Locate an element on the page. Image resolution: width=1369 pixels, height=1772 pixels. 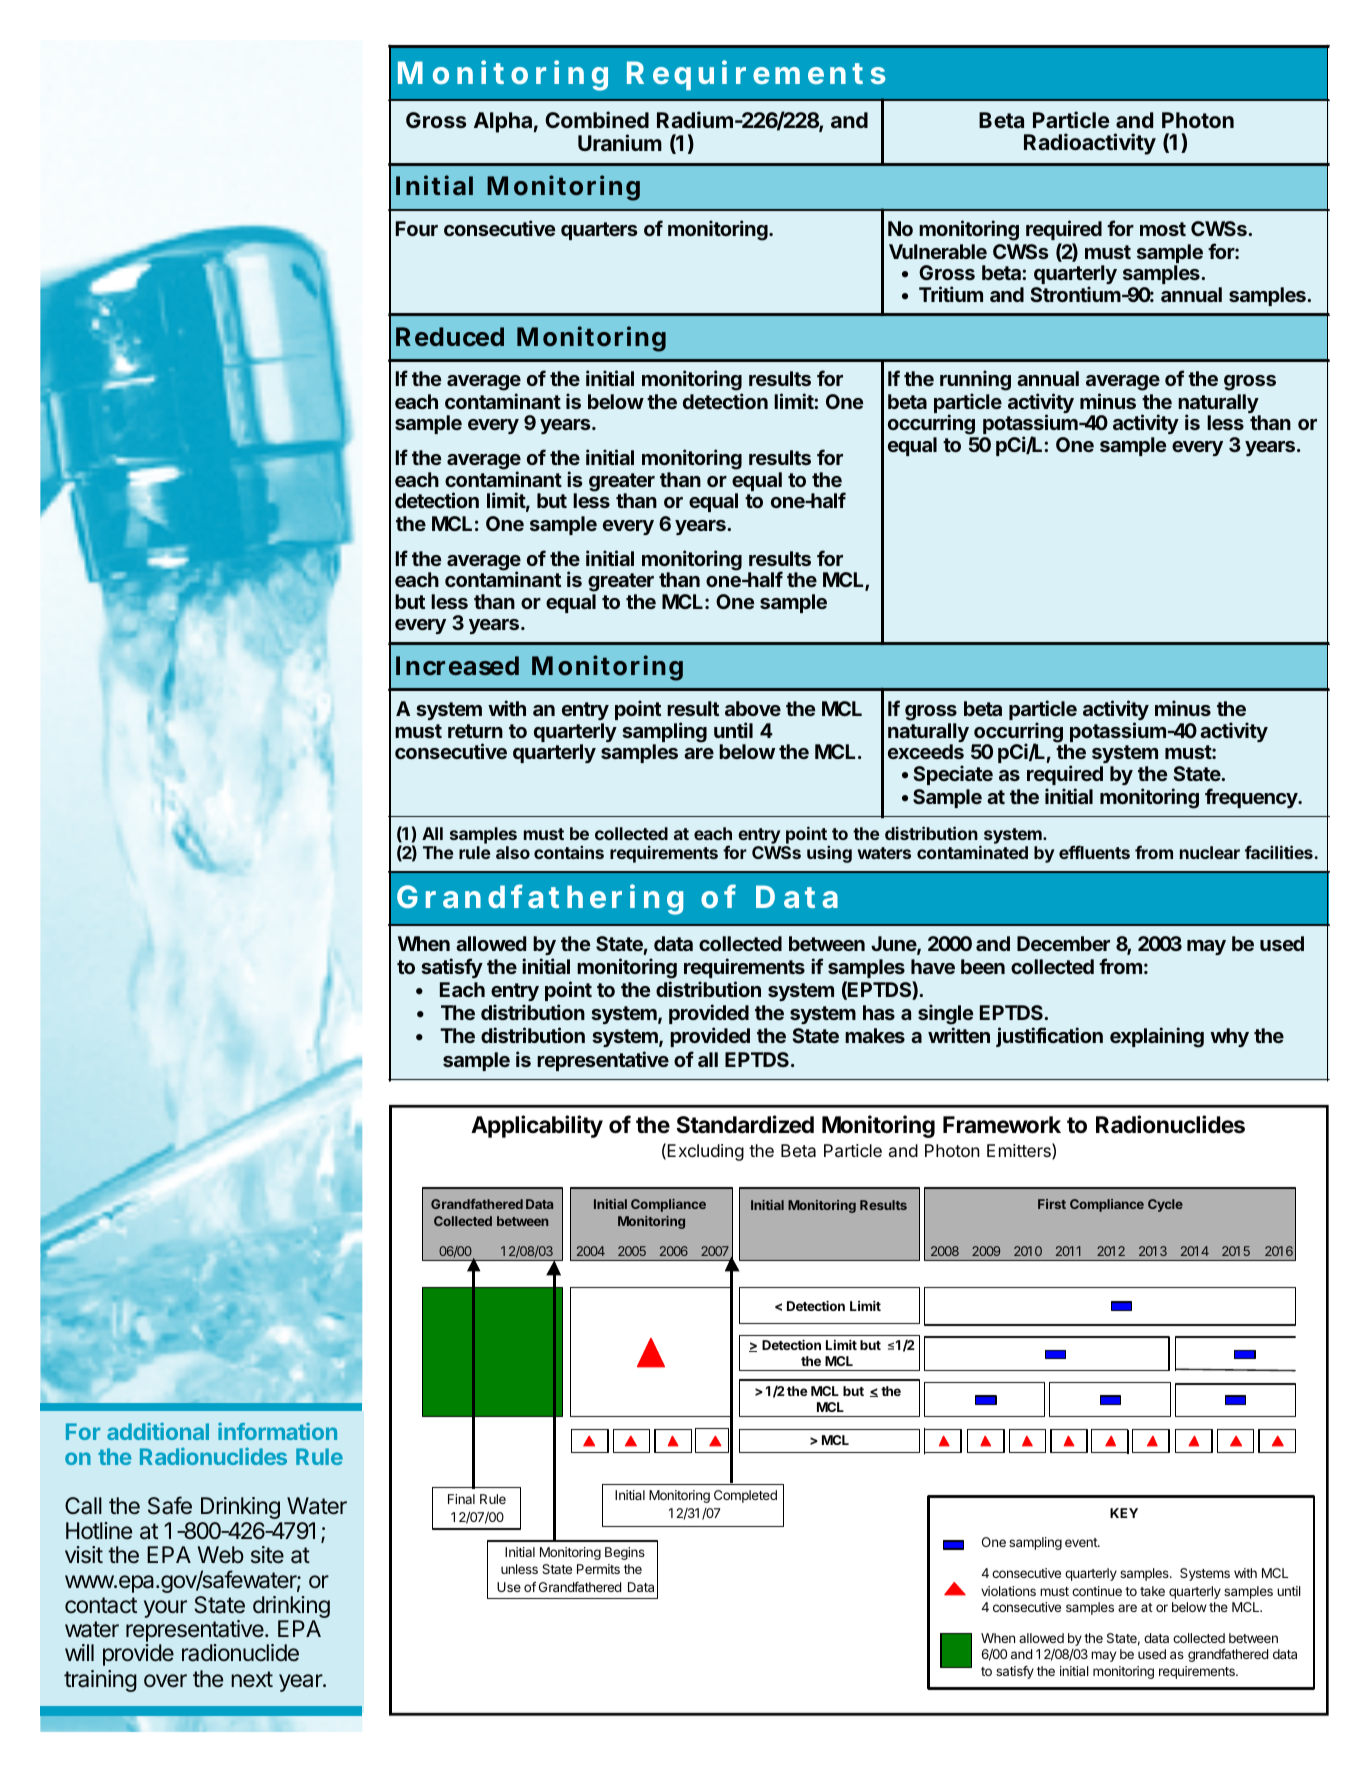
above is located at coordinates (753, 708).
